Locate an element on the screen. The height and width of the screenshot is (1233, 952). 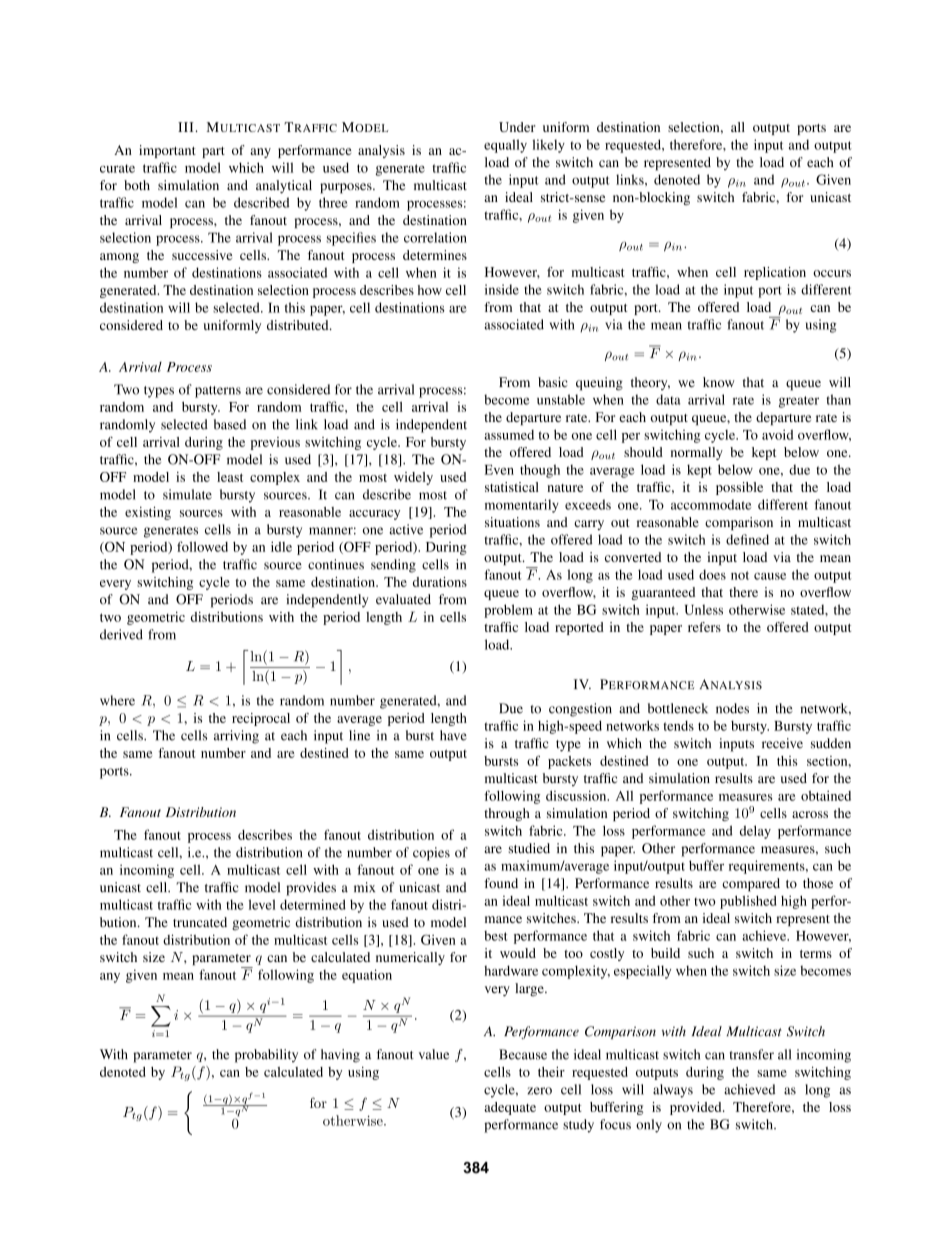
probability is located at coordinates (266, 1056).
